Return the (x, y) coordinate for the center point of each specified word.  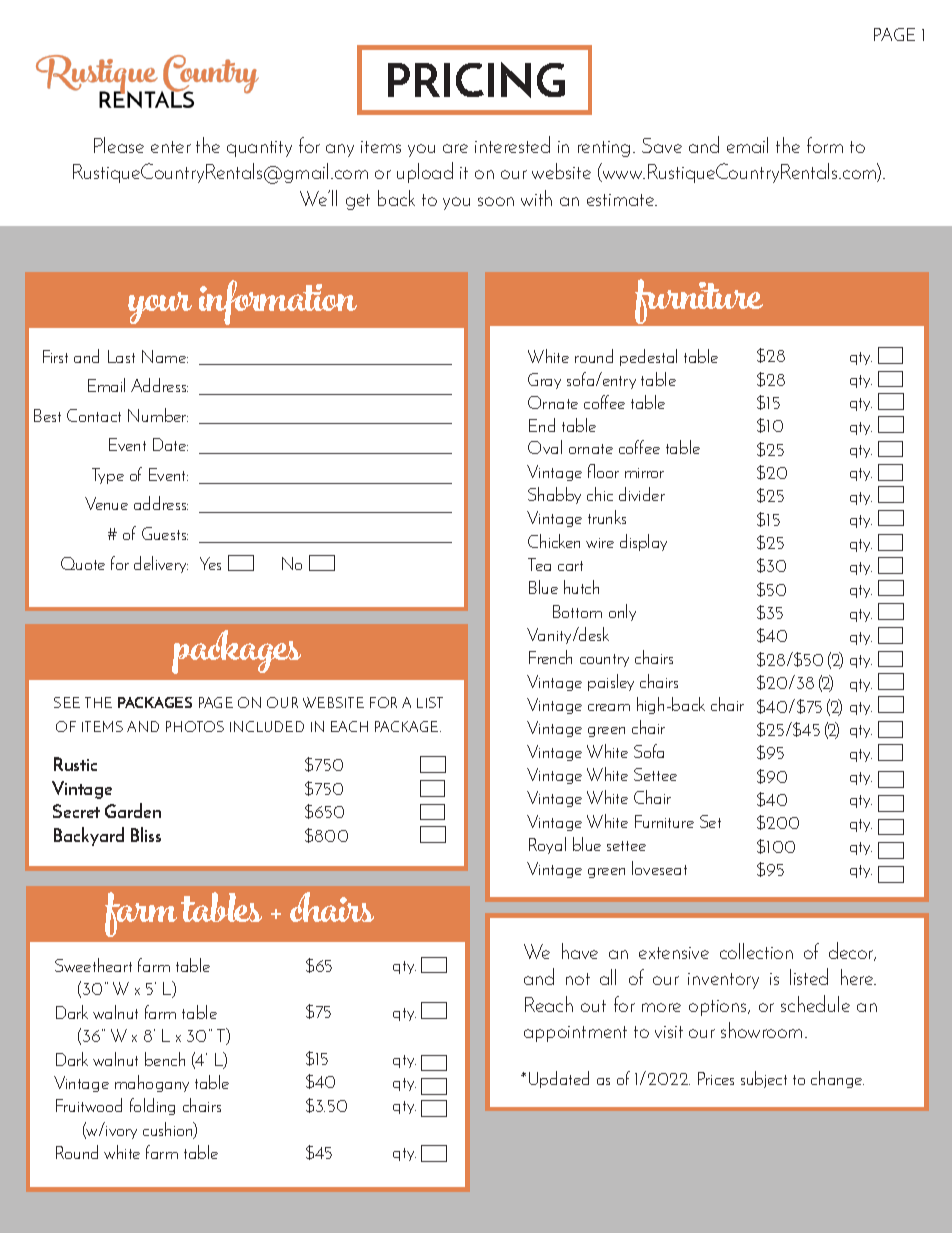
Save (662, 145)
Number (158, 415)
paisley (611, 682)
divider (642, 494)
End (542, 425)
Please (119, 145)
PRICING (476, 80)
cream (609, 707)
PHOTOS (195, 726)
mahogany (152, 1083)
